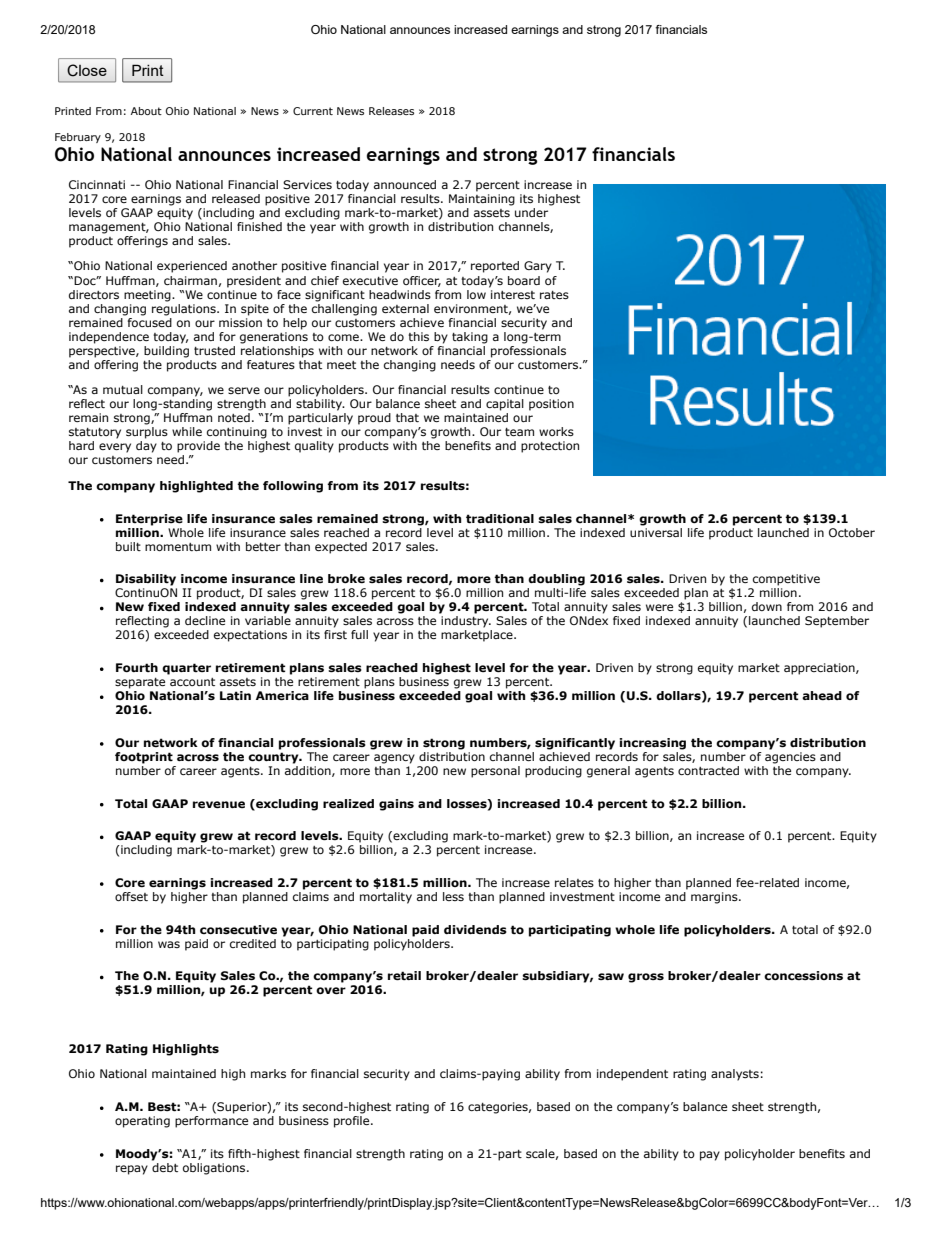 The height and width of the image is (1233, 952). I want to click on profile, so click(353, 1122).
